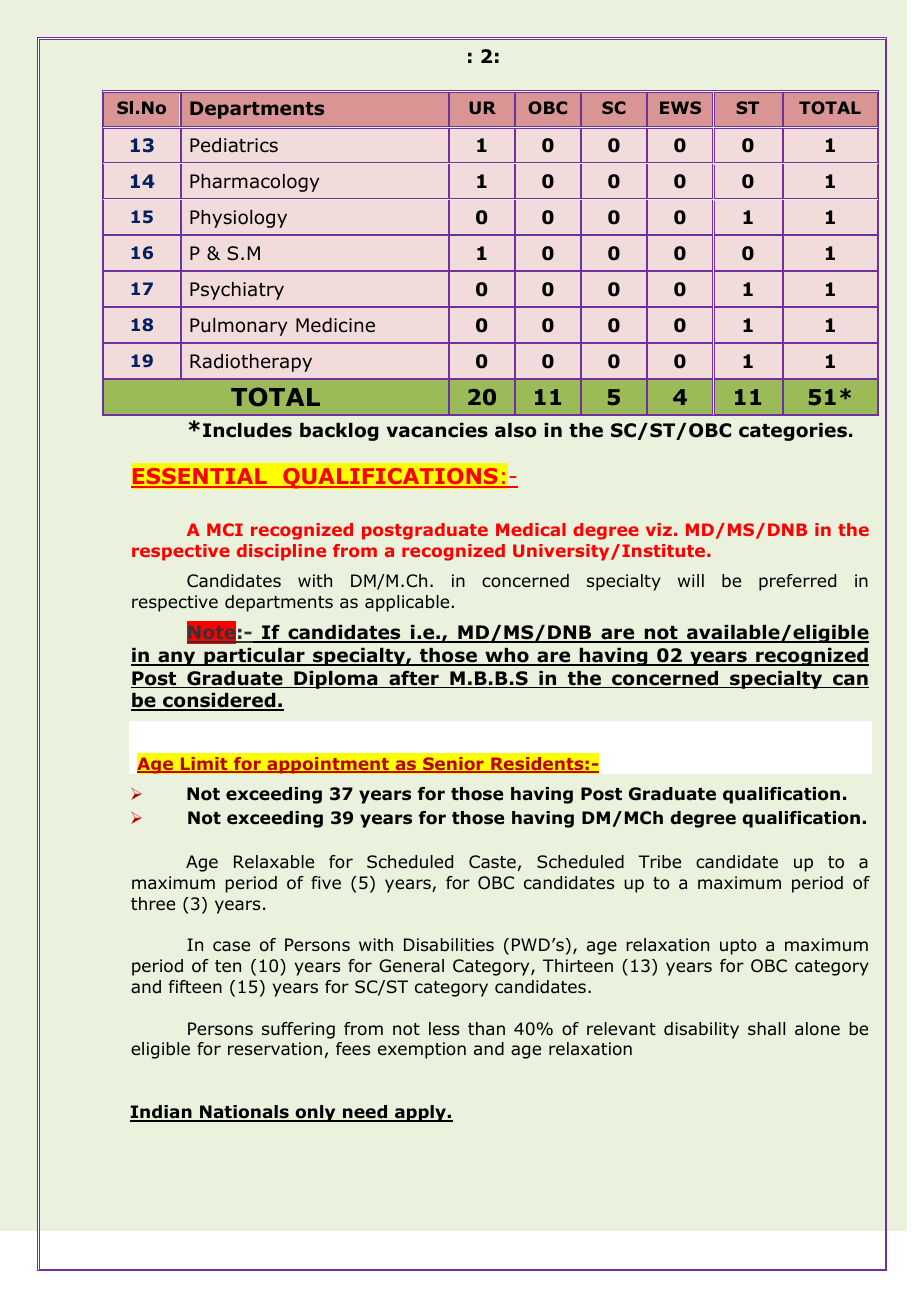  Describe the element at coordinates (225, 529) in the screenshot. I see `MCI` at that location.
